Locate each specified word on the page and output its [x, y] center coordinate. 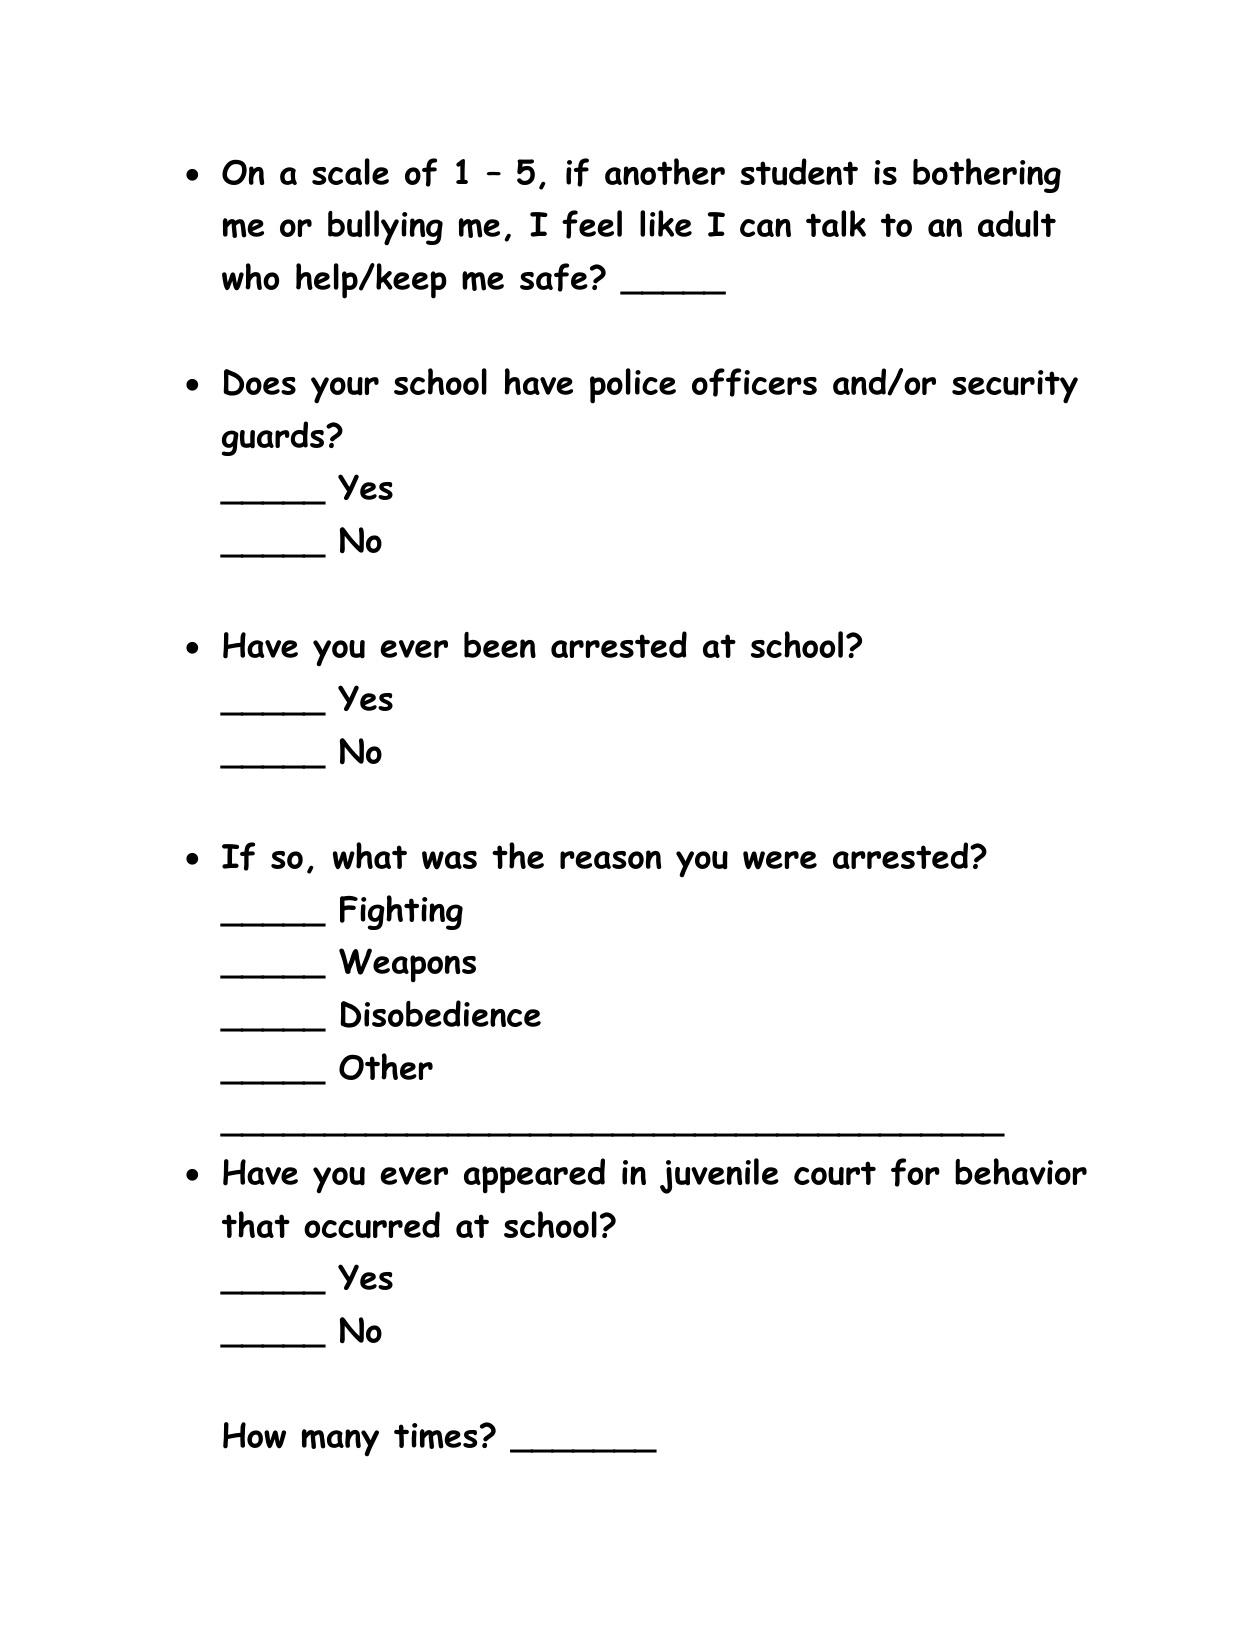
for [915, 1172]
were [780, 860]
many [340, 1442]
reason [610, 859]
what [370, 856]
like [666, 223]
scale [350, 171]
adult [1017, 224]
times [436, 1436]
